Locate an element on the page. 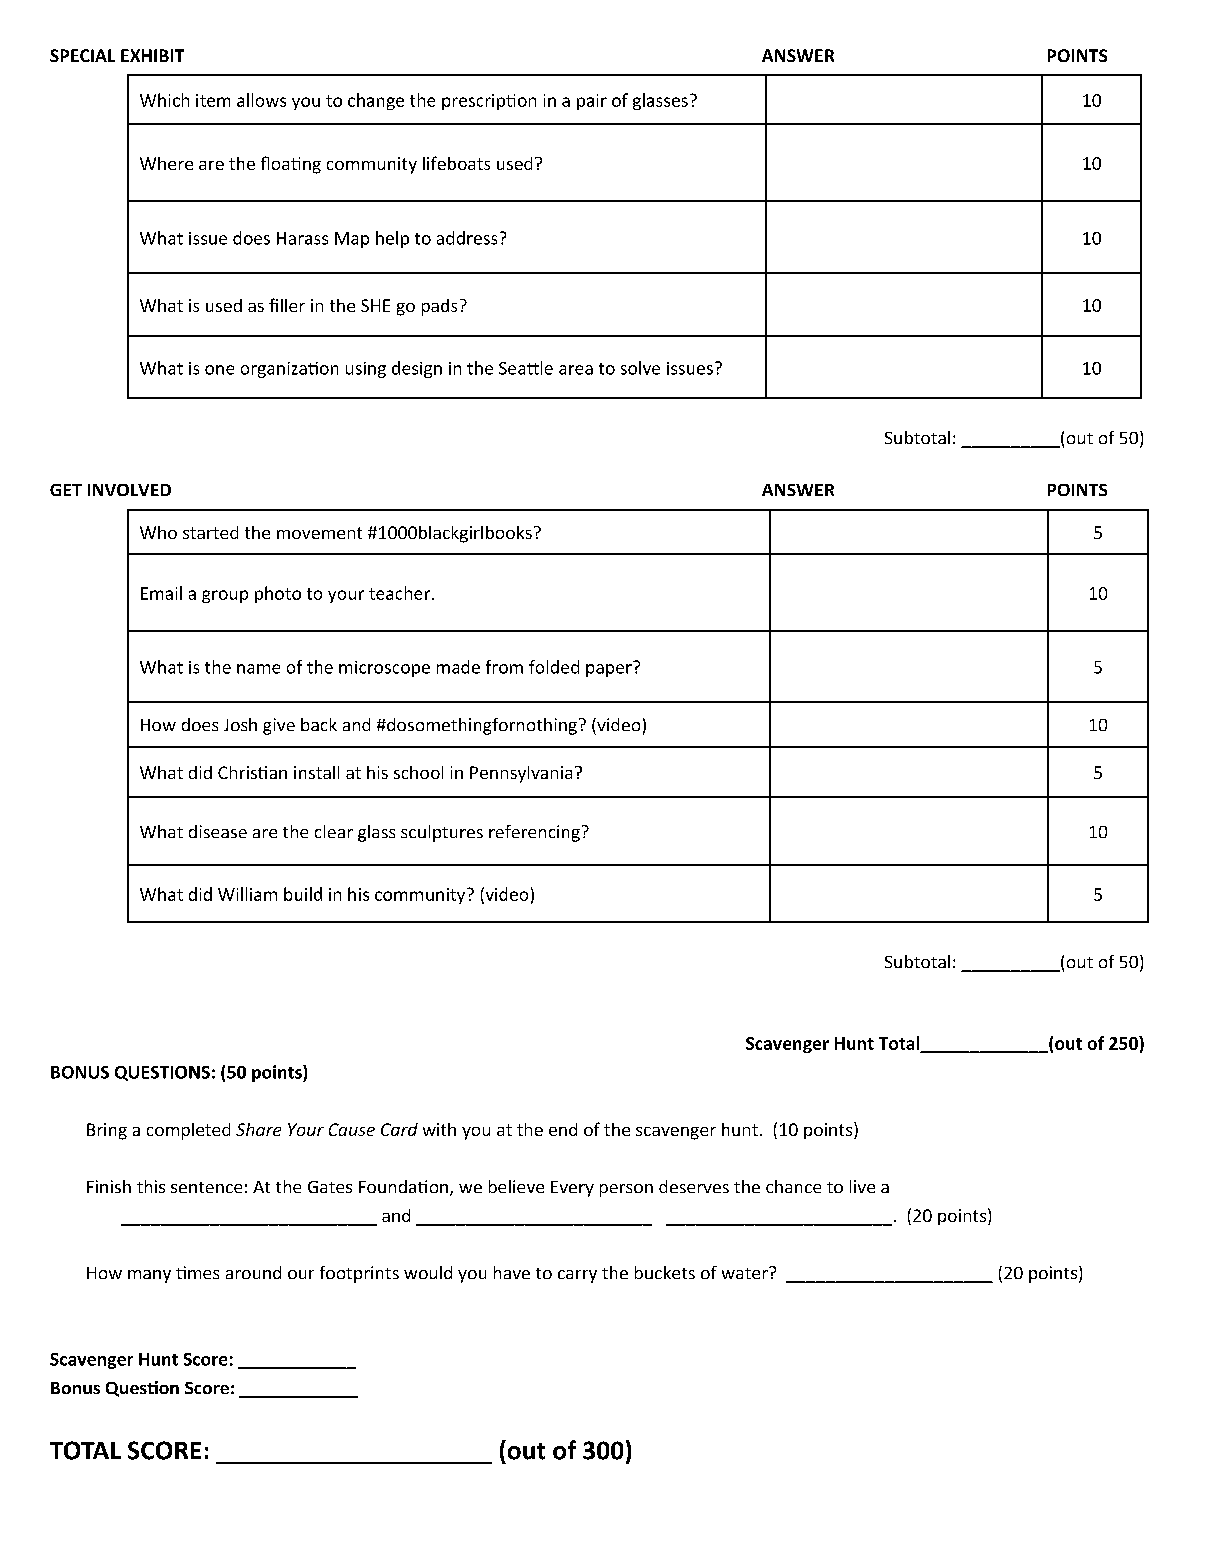 This image has height=1565, width=1210. Who is located at coordinates (158, 532).
